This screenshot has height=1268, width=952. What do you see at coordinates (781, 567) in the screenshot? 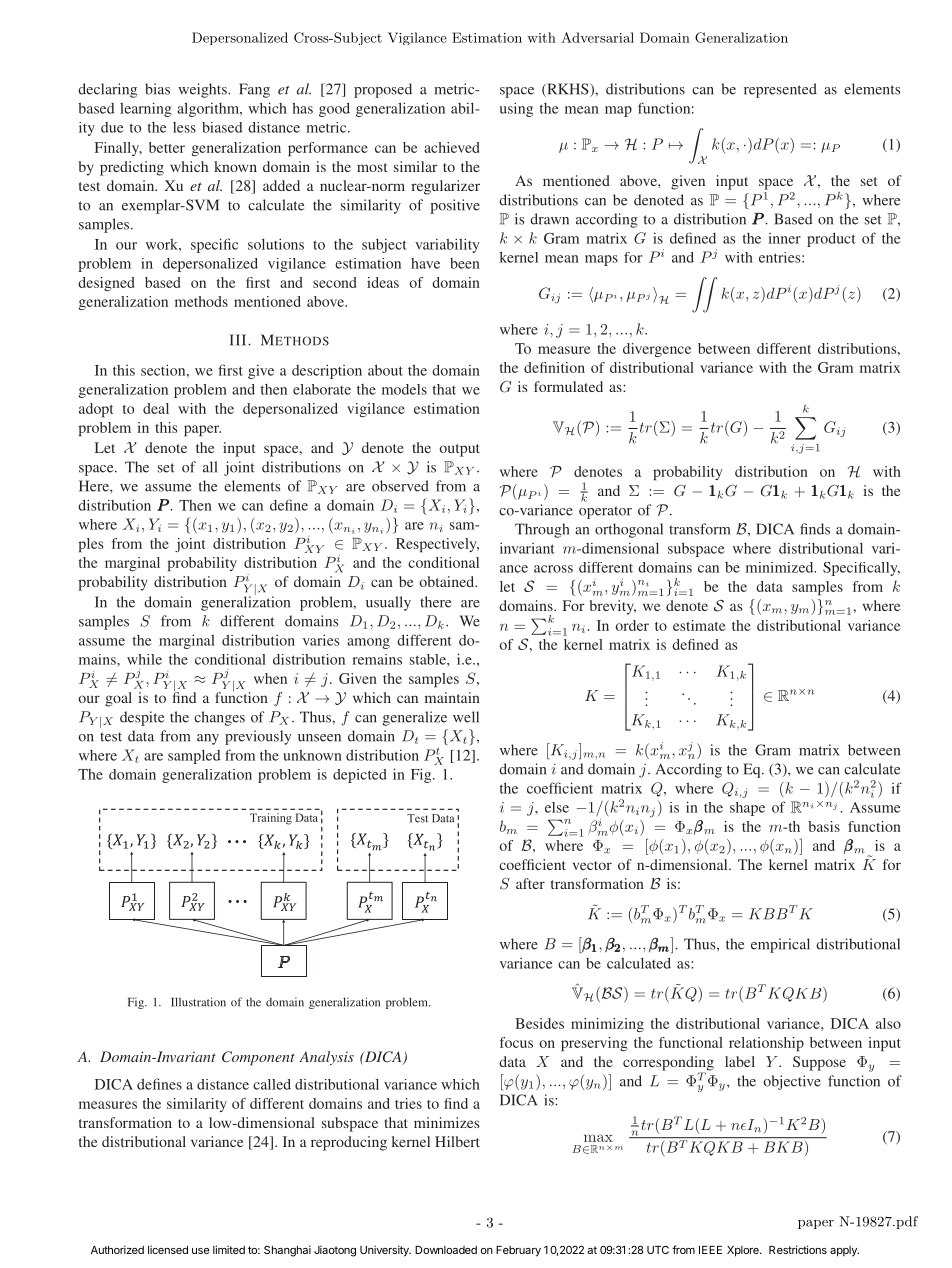
I see `minimized` at bounding box center [781, 567].
